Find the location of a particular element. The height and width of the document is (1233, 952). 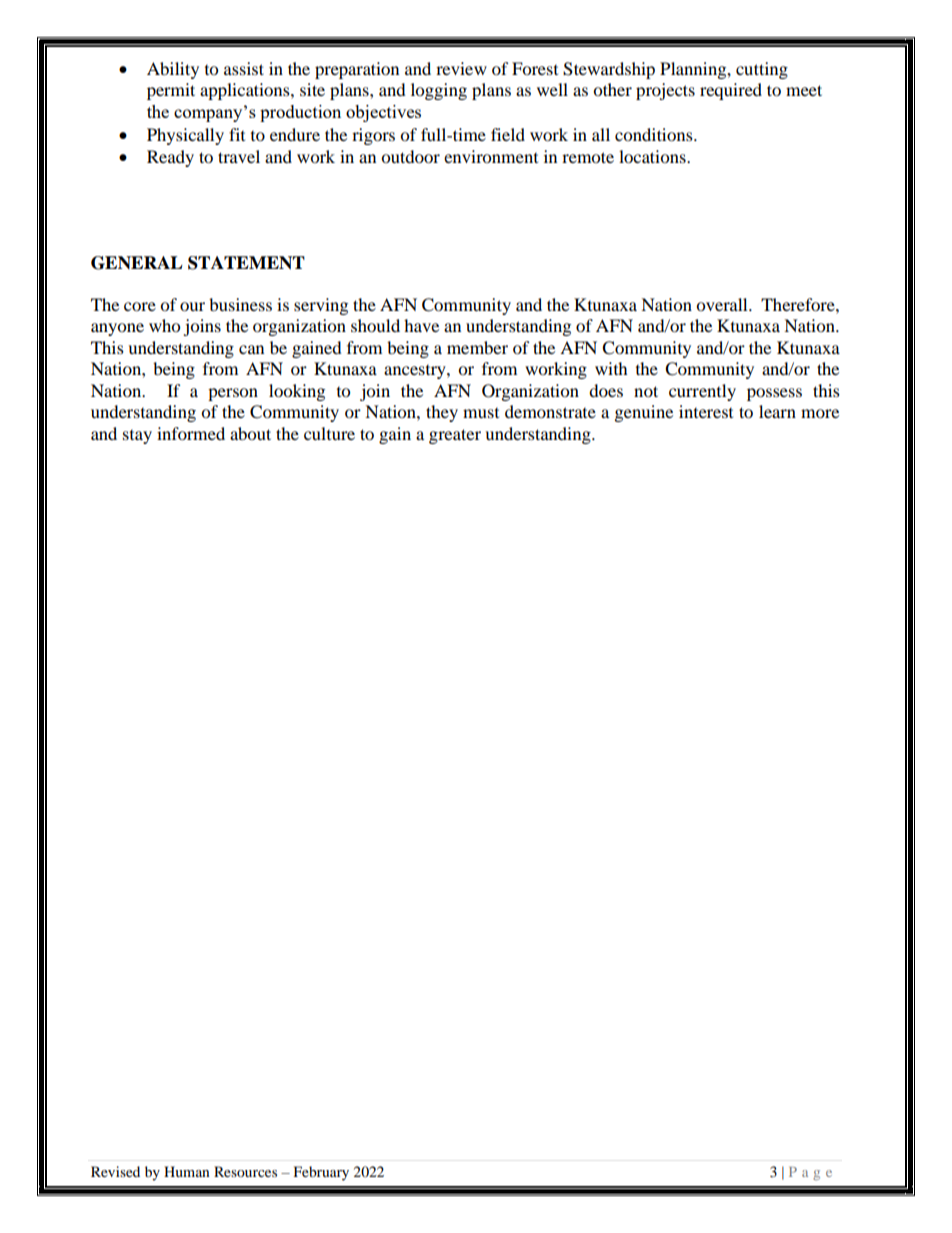

interest is located at coordinates (706, 411).
